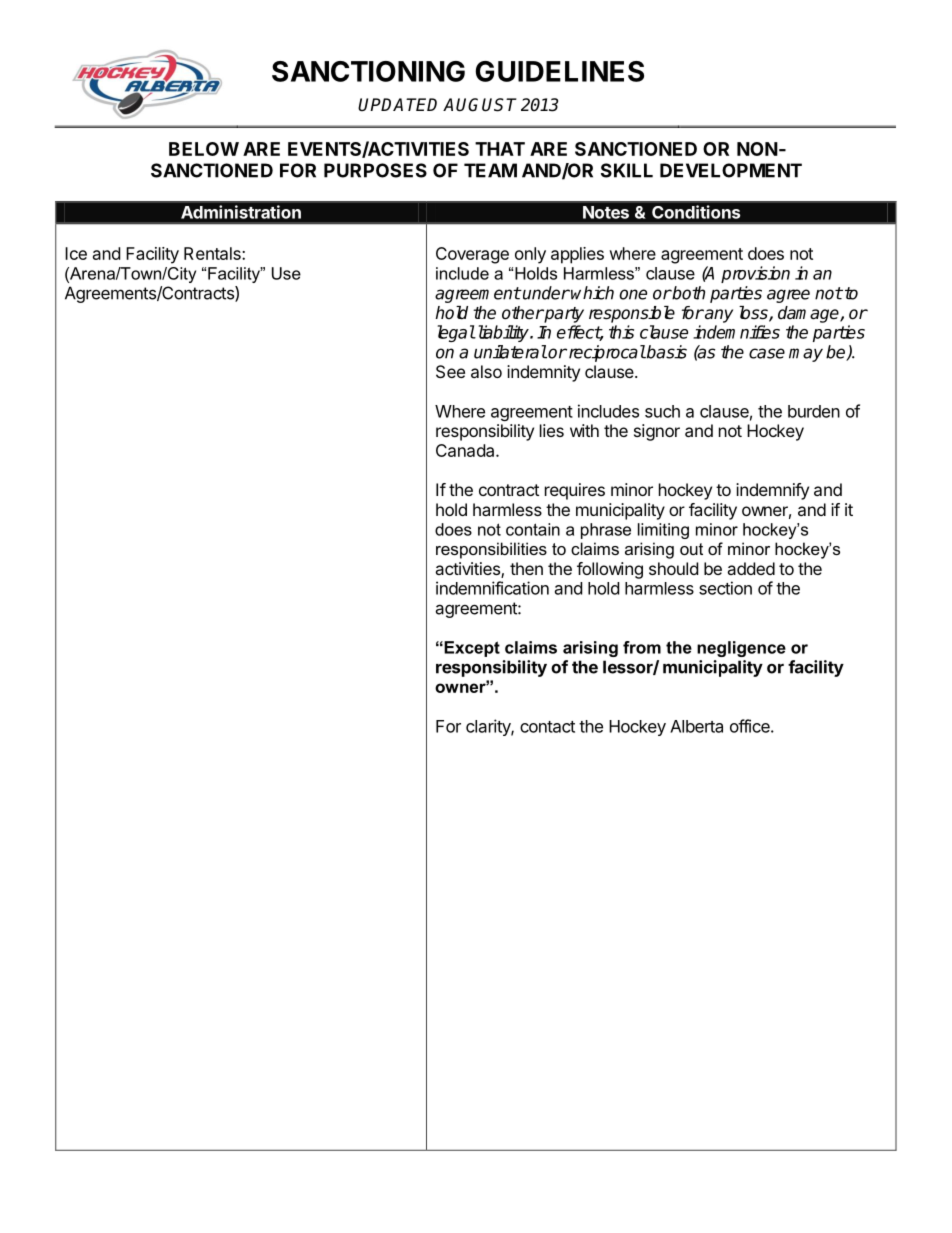 The image size is (952, 1233). Describe the element at coordinates (547, 727) in the screenshot. I see `contact` at that location.
